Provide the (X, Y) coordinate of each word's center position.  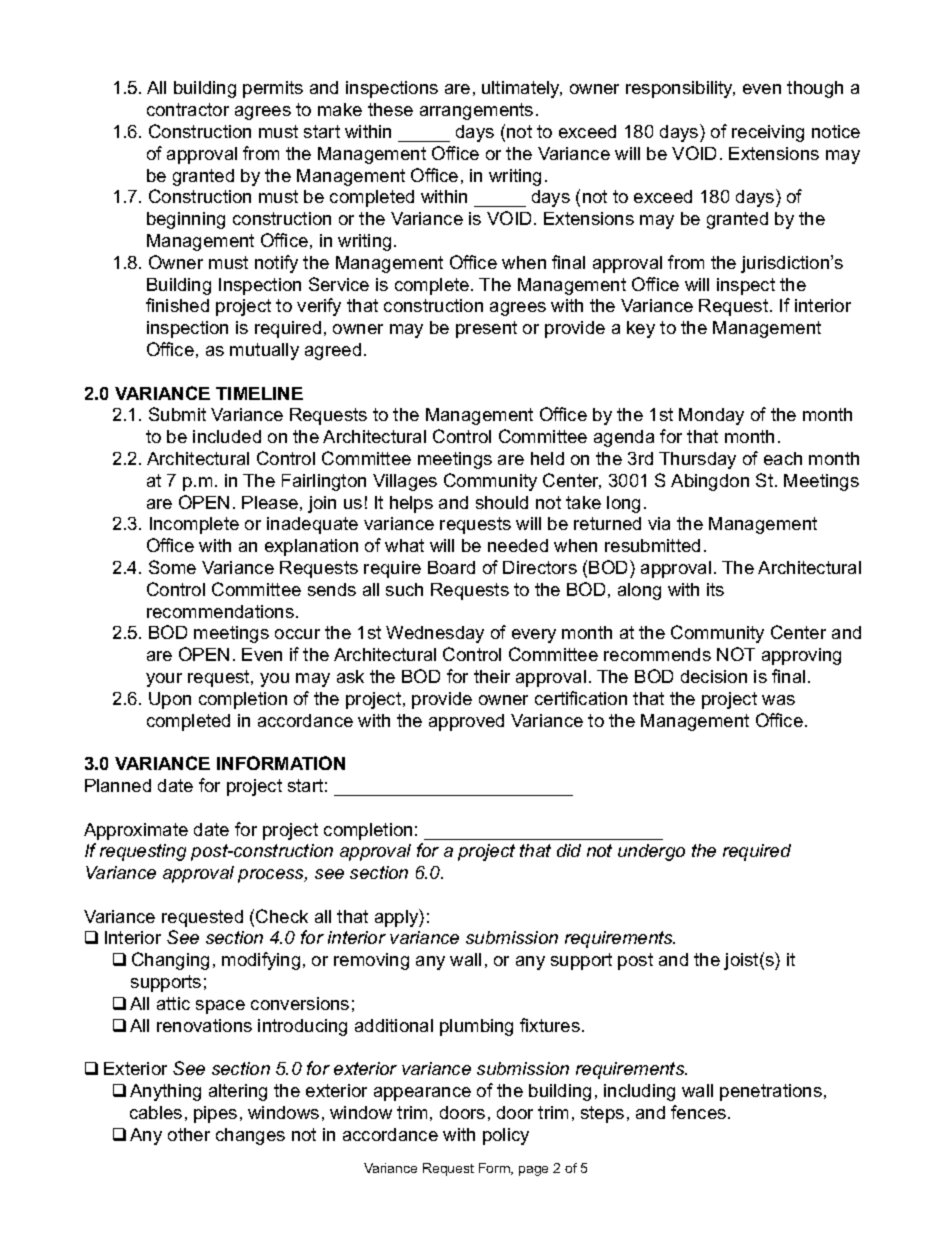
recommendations (220, 611)
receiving (768, 133)
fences (698, 1112)
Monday (711, 416)
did (569, 850)
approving (801, 656)
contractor (188, 109)
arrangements (476, 111)
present (486, 329)
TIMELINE (259, 393)
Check (282, 916)
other (189, 1134)
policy (506, 1136)
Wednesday (435, 634)
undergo (651, 852)
